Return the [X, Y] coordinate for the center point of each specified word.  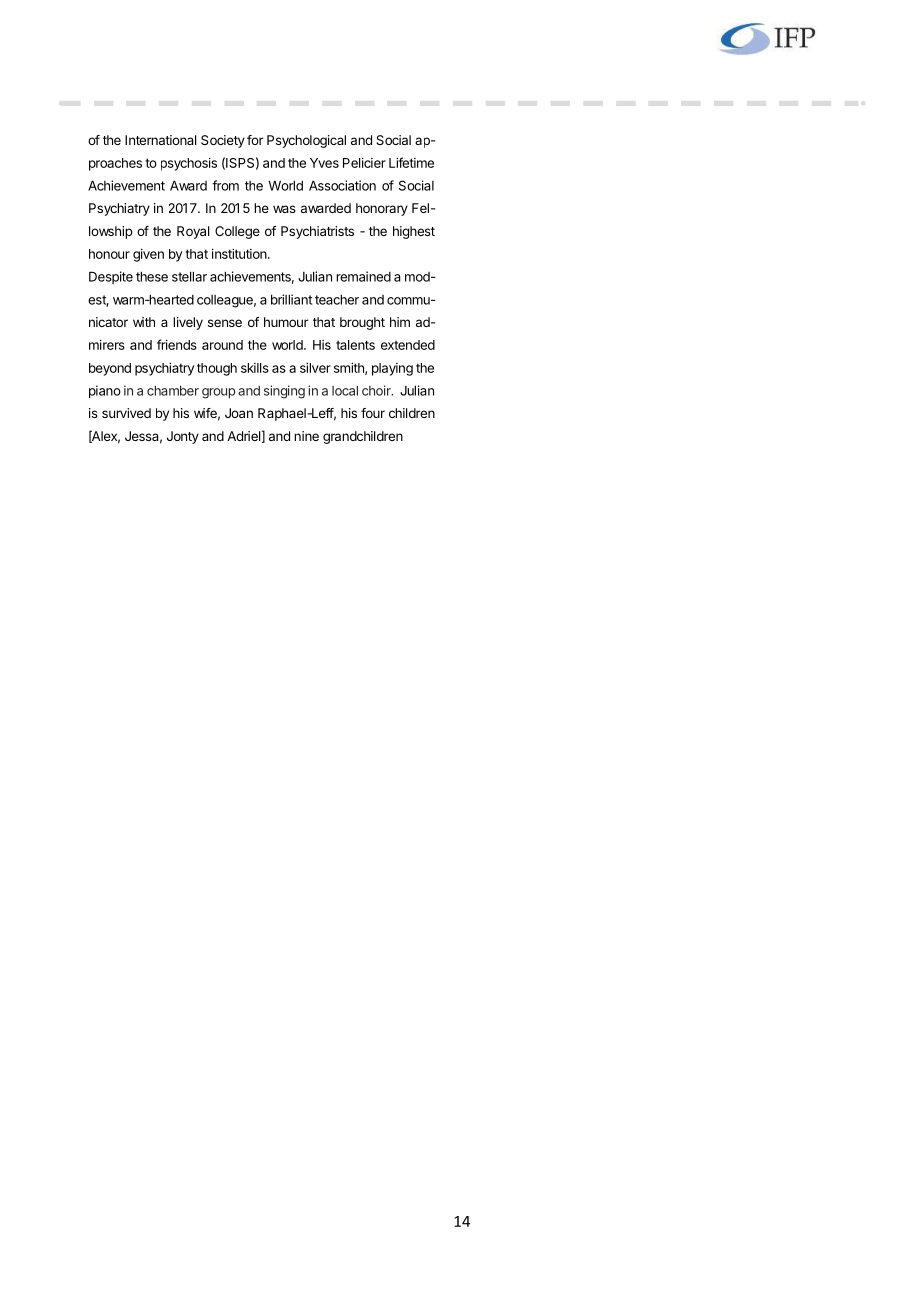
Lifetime [411, 162]
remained [363, 276]
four [373, 413]
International [161, 140]
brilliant [291, 299]
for [255, 140]
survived [126, 413]
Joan [239, 413]
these [152, 276]
